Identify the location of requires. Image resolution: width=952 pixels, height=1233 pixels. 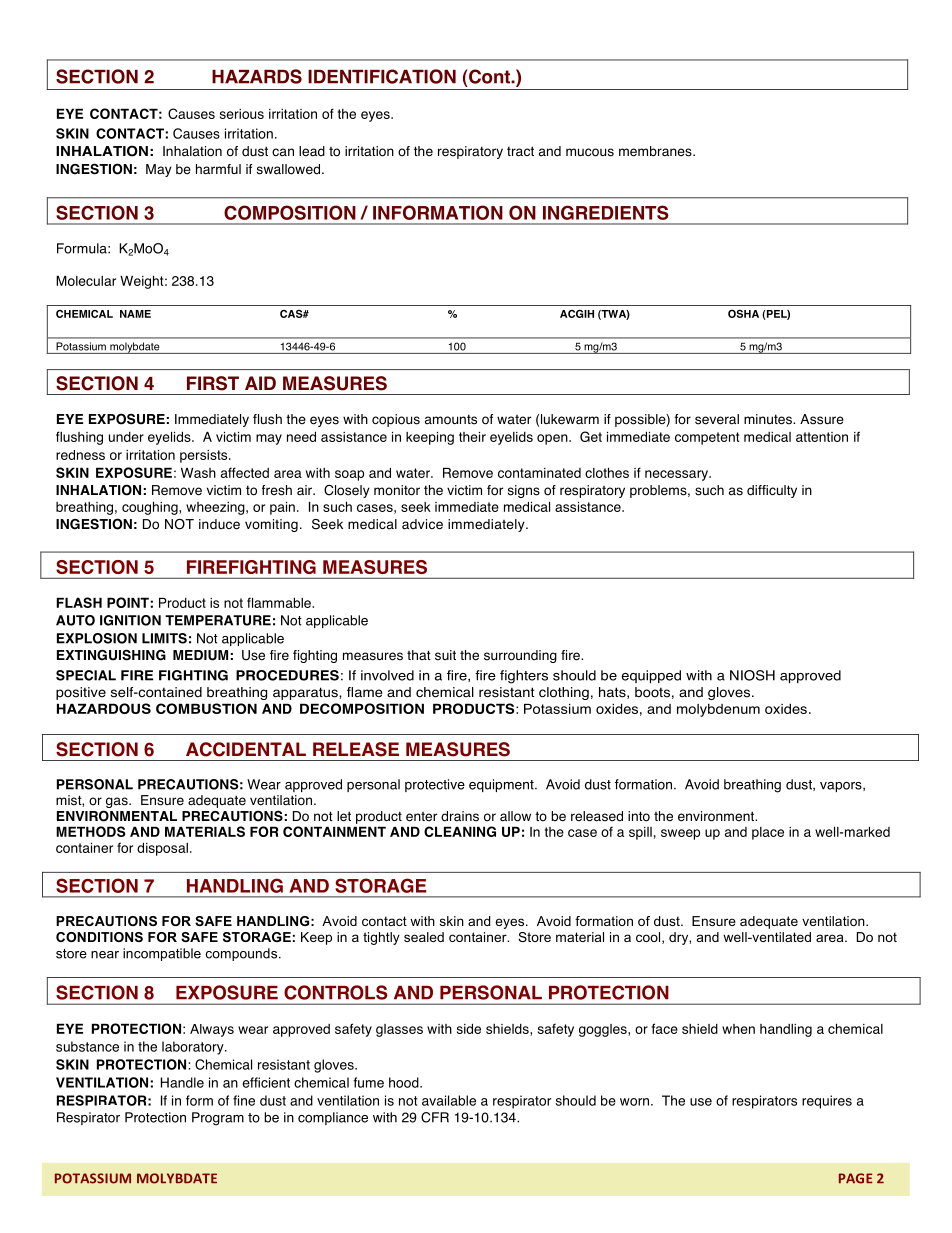
(827, 1102).
